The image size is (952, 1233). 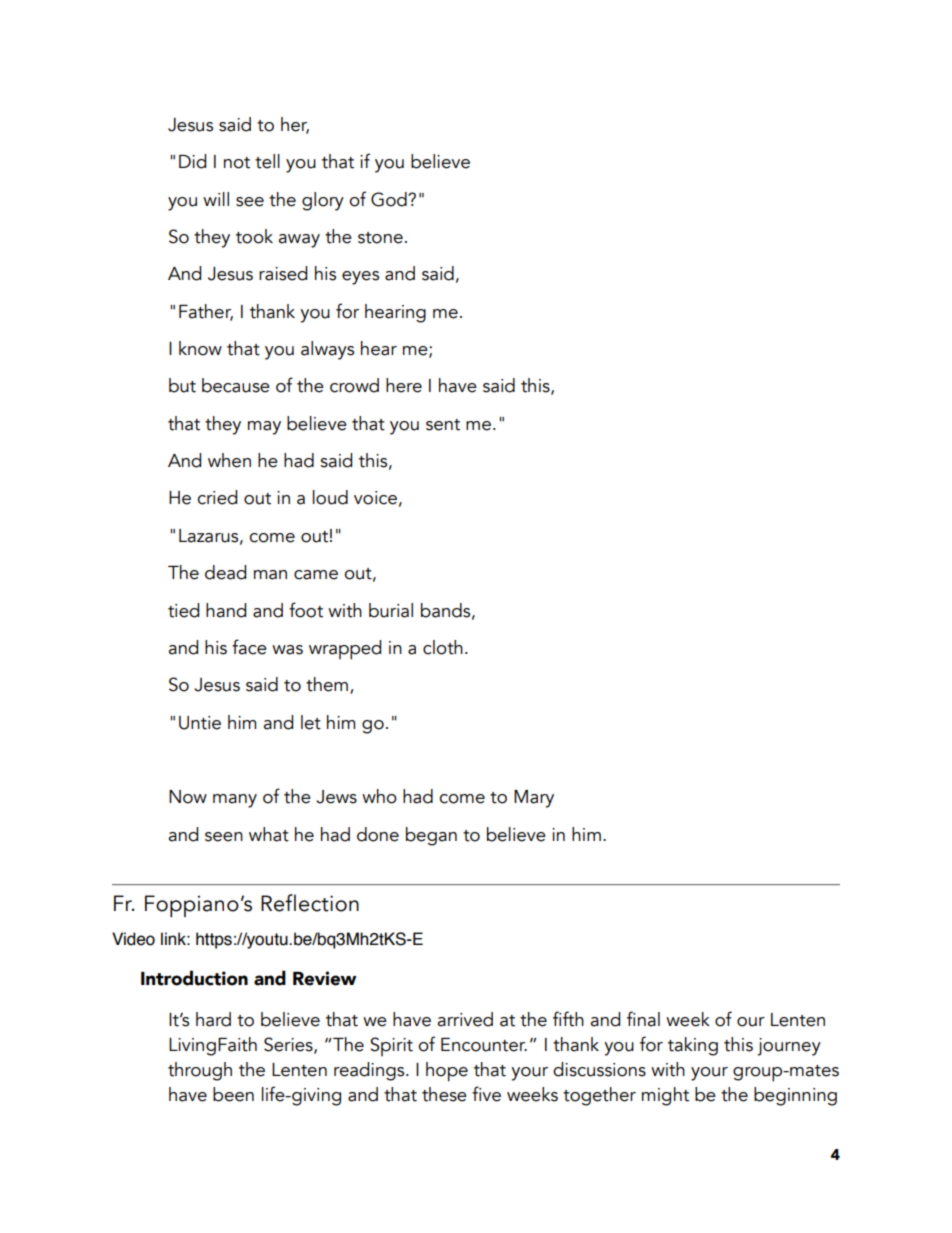 I want to click on taking, so click(x=693, y=1046).
